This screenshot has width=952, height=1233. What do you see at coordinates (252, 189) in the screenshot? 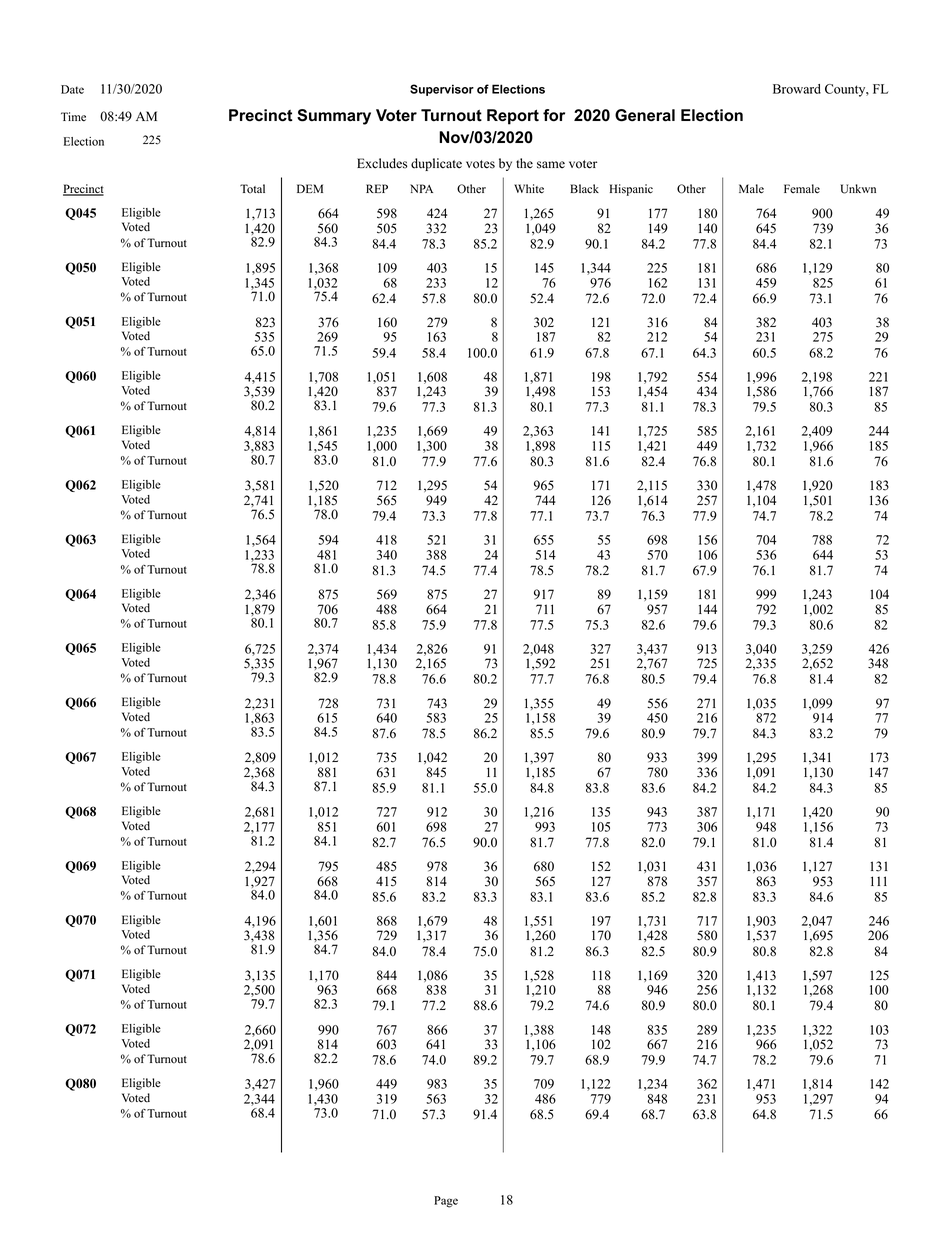
I see `Total` at bounding box center [252, 189].
